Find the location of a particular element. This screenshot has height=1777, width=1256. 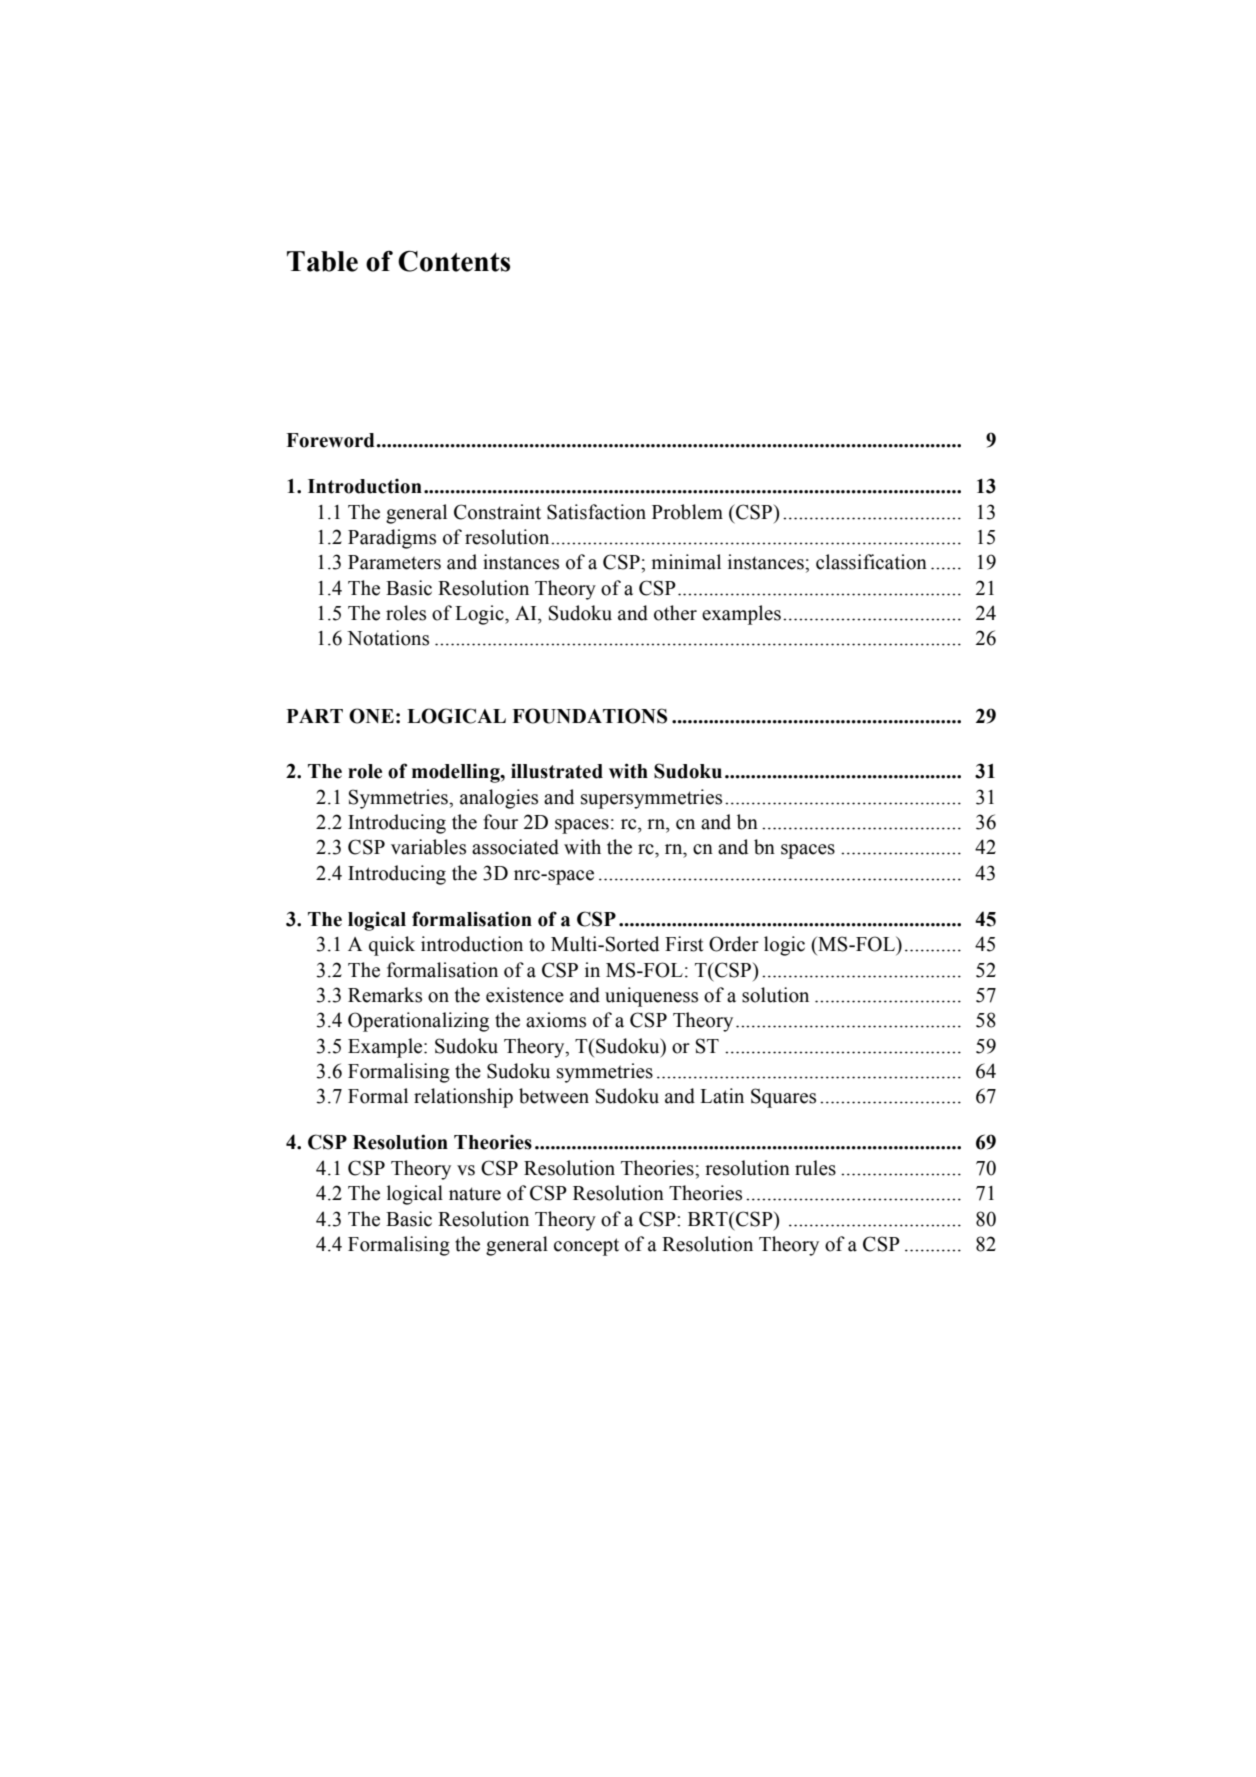

Parameters is located at coordinates (394, 562).
